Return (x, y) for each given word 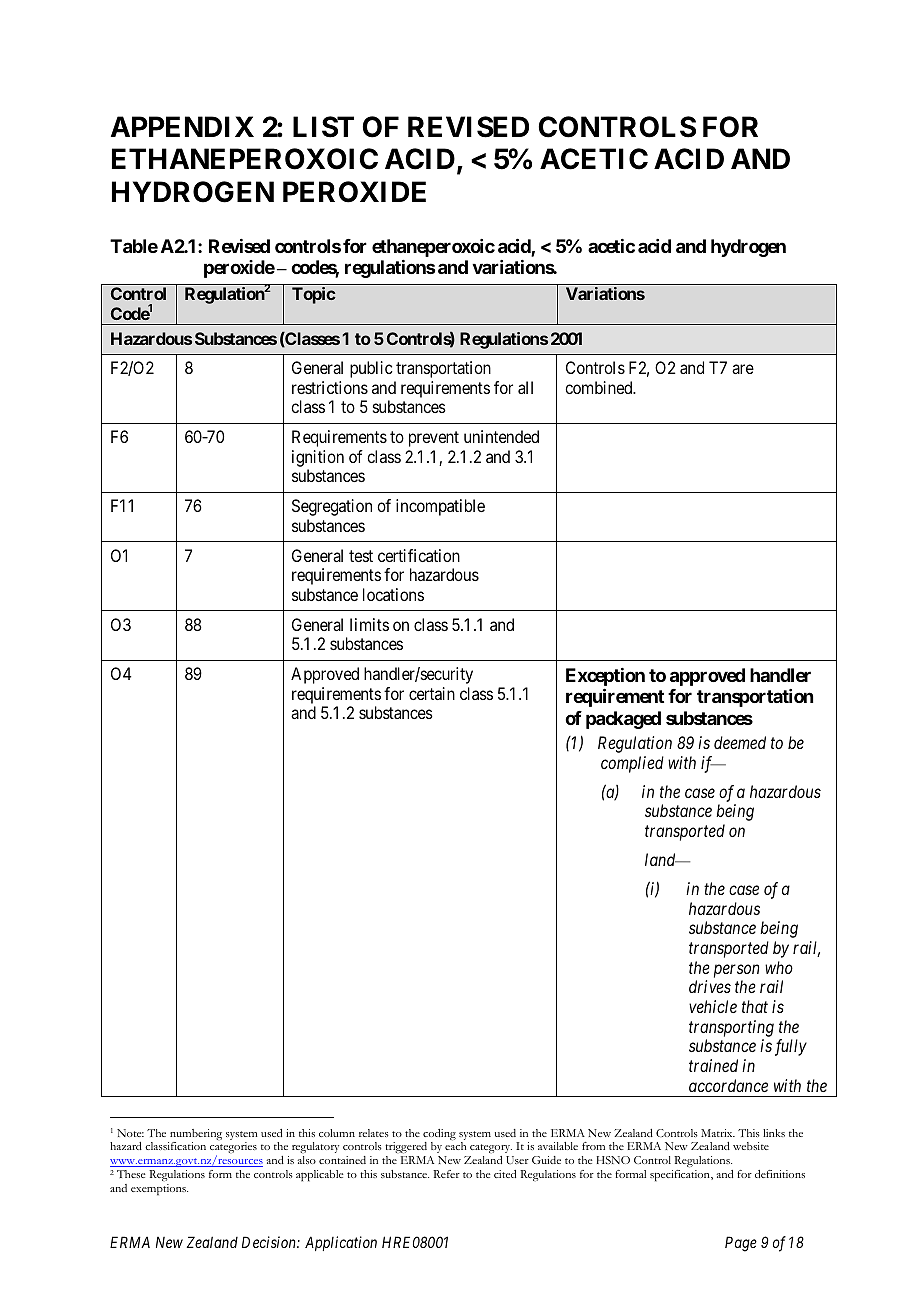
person (736, 971)
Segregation (332, 507)
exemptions (159, 1190)
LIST (323, 127)
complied (632, 764)
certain (432, 693)
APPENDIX (182, 126)
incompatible (440, 507)
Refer (446, 1174)
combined (600, 387)
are (743, 369)
